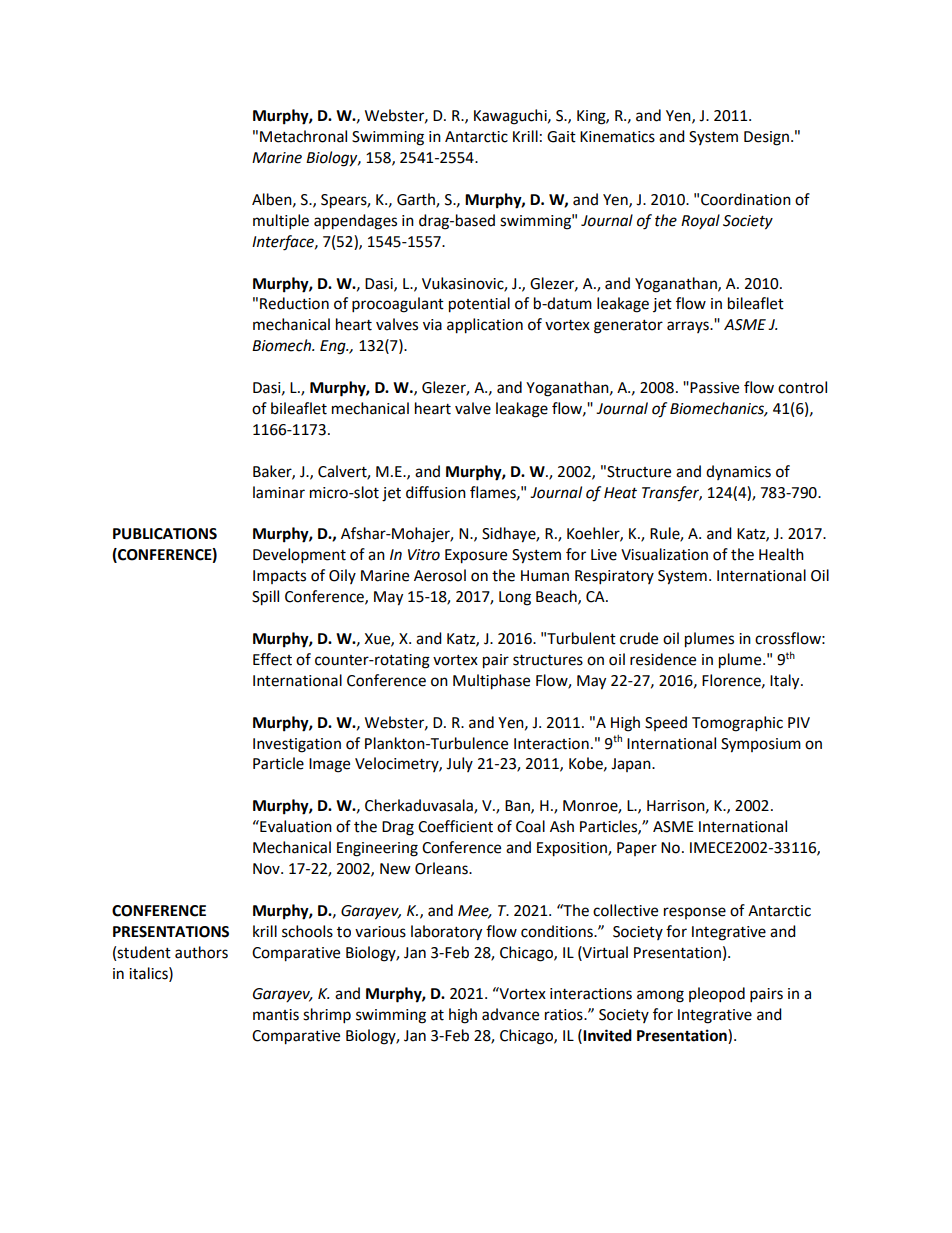  Describe the element at coordinates (485, 326) in the screenshot. I see `application` at that location.
